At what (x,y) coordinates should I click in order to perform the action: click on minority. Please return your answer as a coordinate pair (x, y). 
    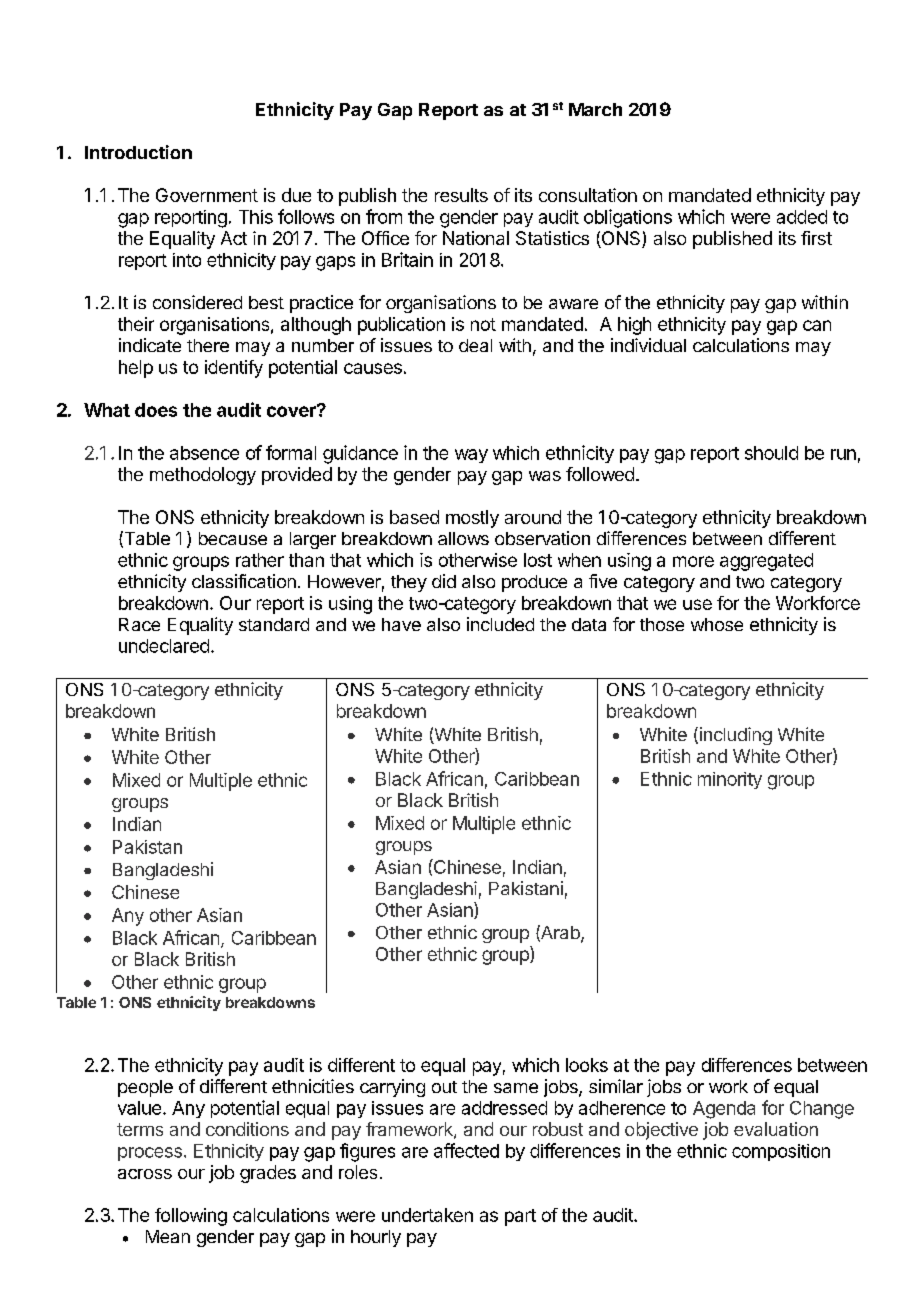
    Looking at the image, I should click on (730, 780).
